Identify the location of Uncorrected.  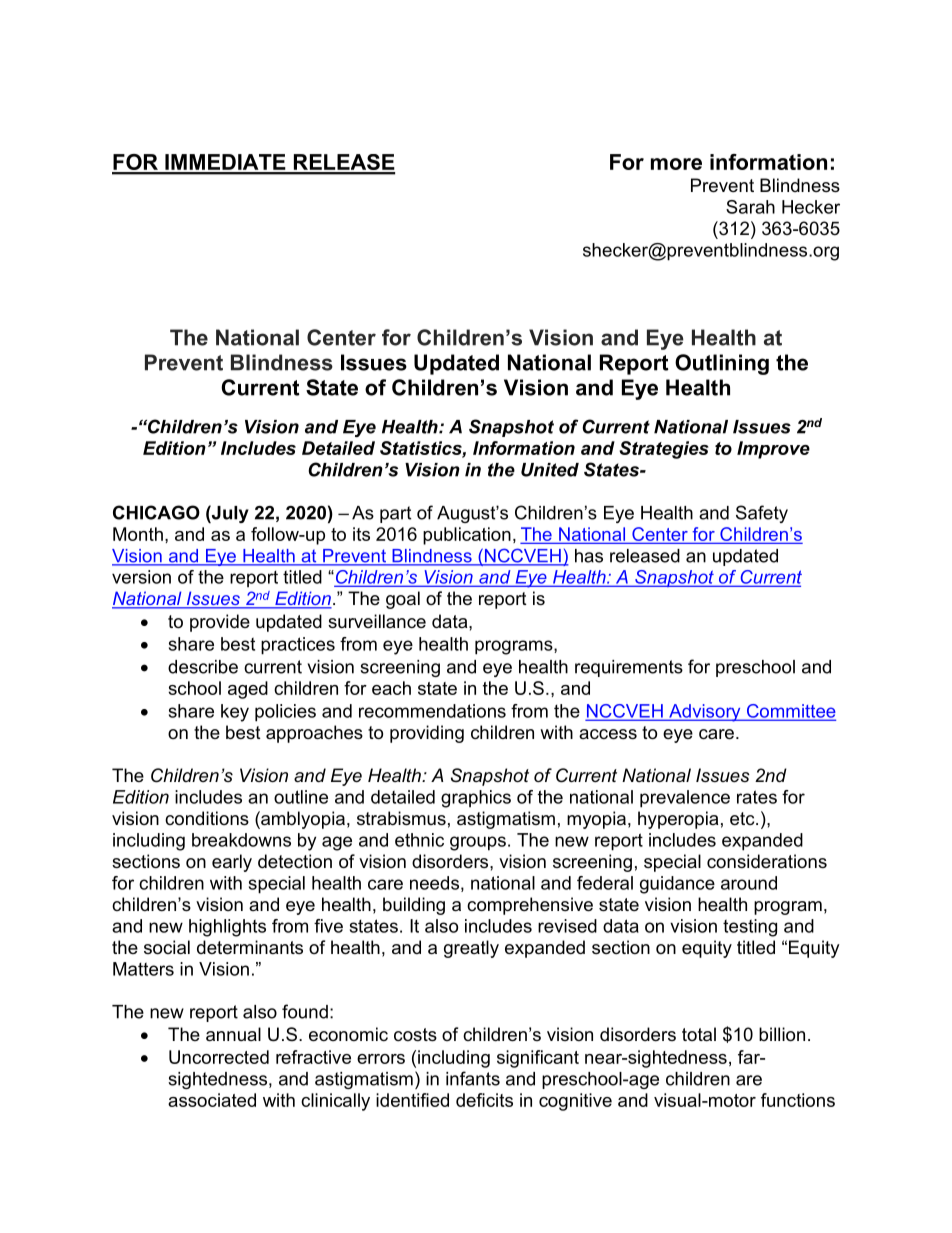
(219, 1057).
